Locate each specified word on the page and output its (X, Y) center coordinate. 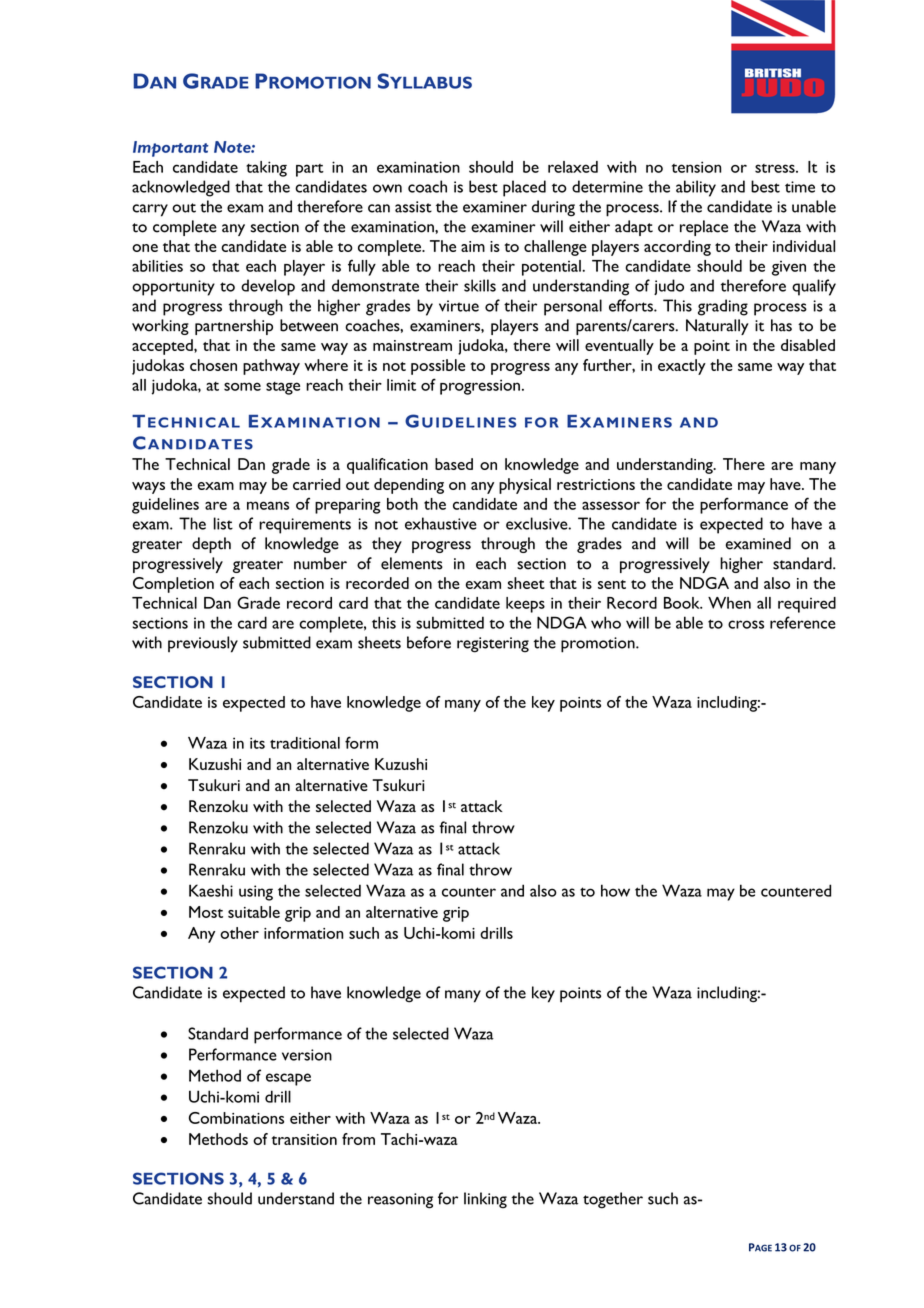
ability (696, 188)
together (613, 1200)
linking (485, 1200)
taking (266, 169)
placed (524, 188)
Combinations (236, 1118)
